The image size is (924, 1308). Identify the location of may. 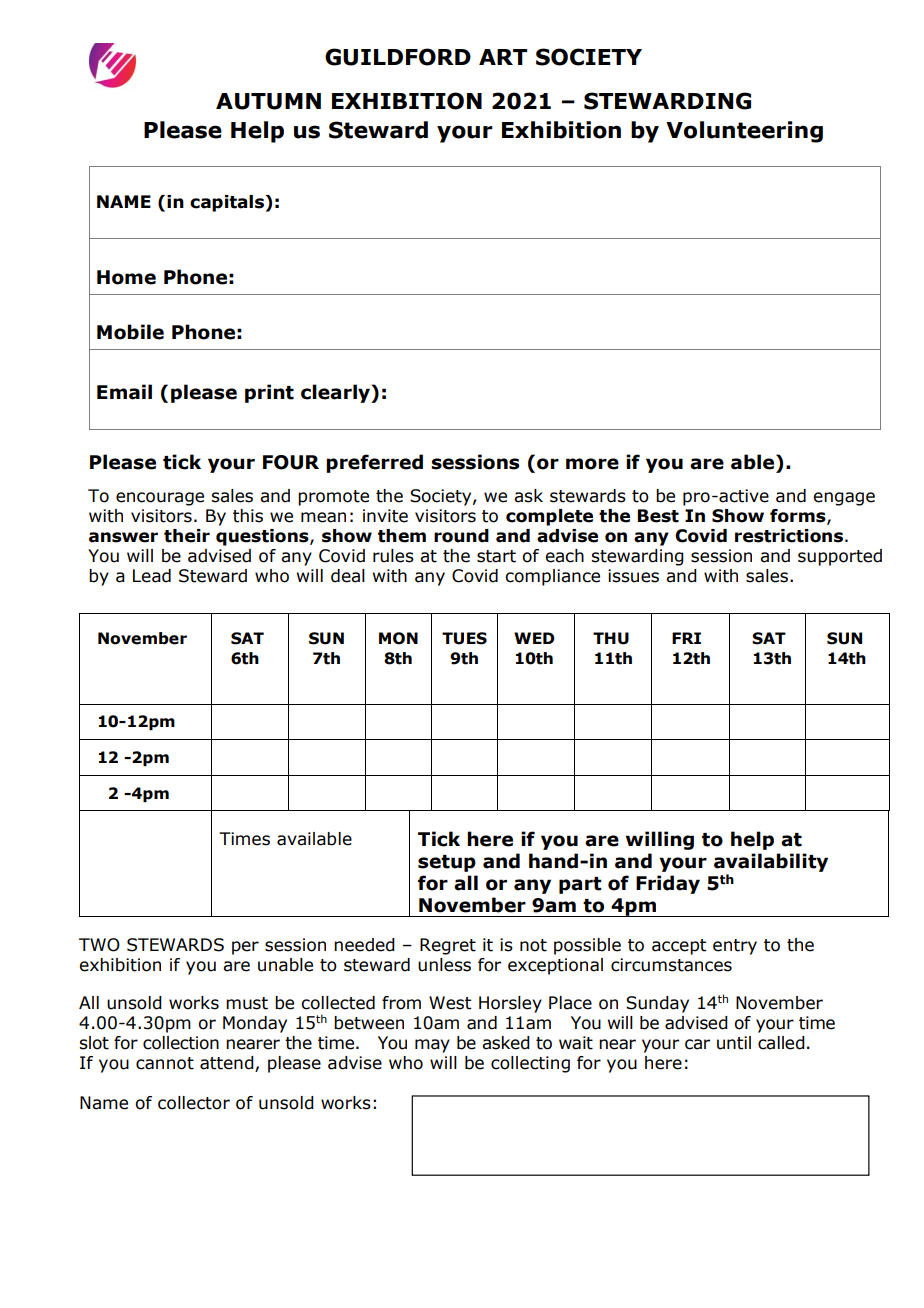
(432, 1046).
